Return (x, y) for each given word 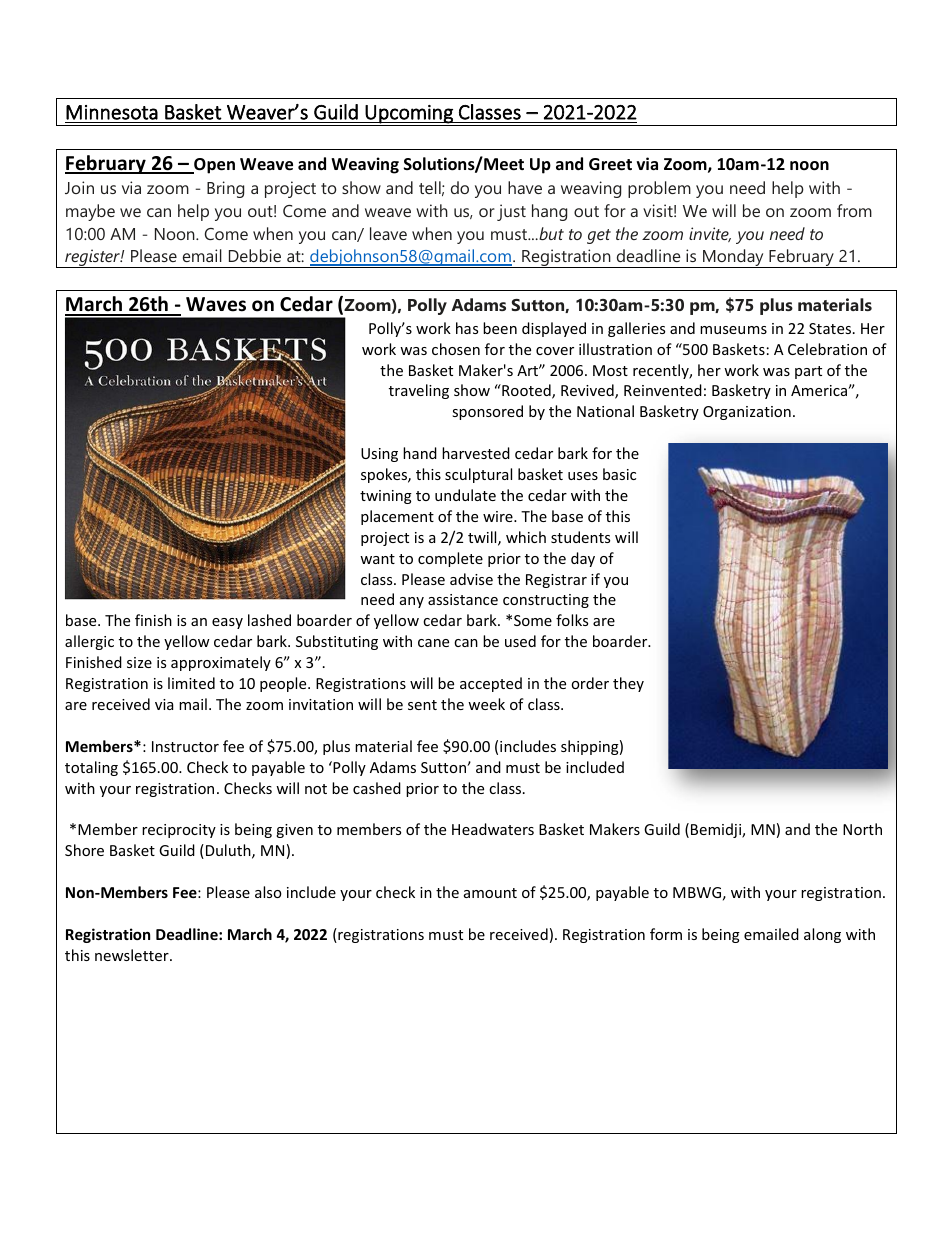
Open (213, 166)
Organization (747, 413)
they (628, 684)
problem (659, 189)
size (139, 662)
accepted (491, 684)
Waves (216, 304)
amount (490, 893)
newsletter (133, 955)
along (822, 935)
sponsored (487, 412)
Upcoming (409, 114)
